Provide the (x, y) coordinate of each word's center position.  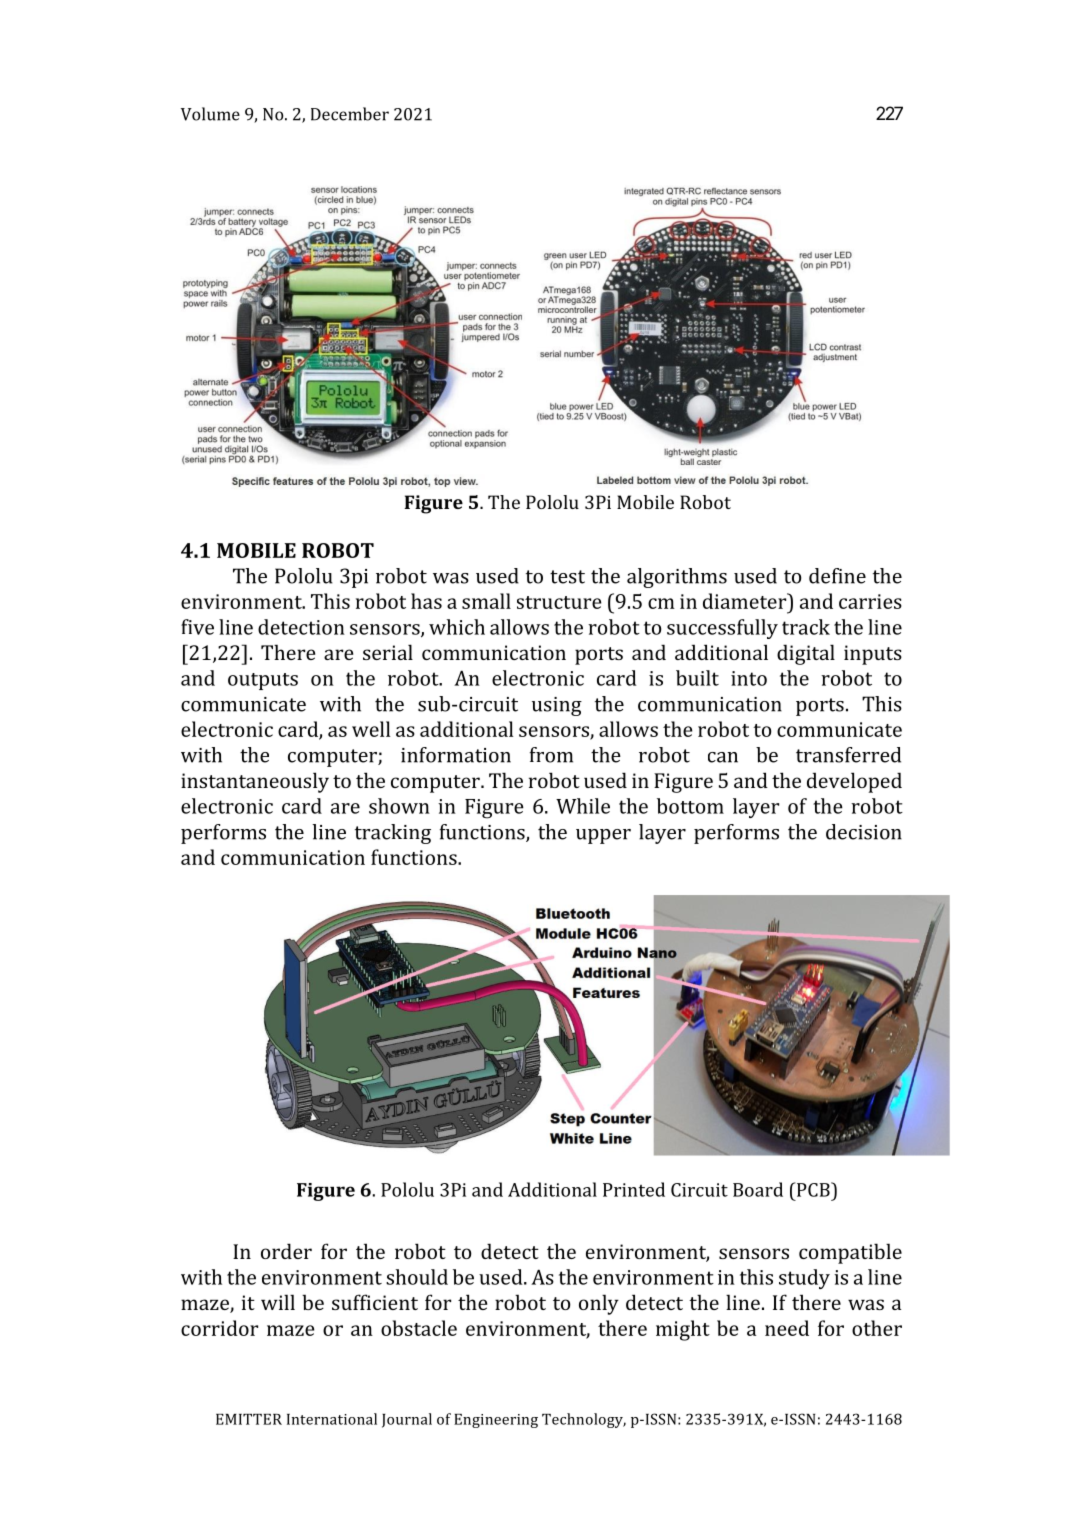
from (551, 755)
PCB (813, 1189)
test (567, 577)
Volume (210, 114)
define (837, 576)
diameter (746, 601)
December (350, 114)
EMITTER (249, 1419)
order (286, 1251)
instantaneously (255, 782)
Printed (634, 1189)
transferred (848, 755)
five (197, 627)
